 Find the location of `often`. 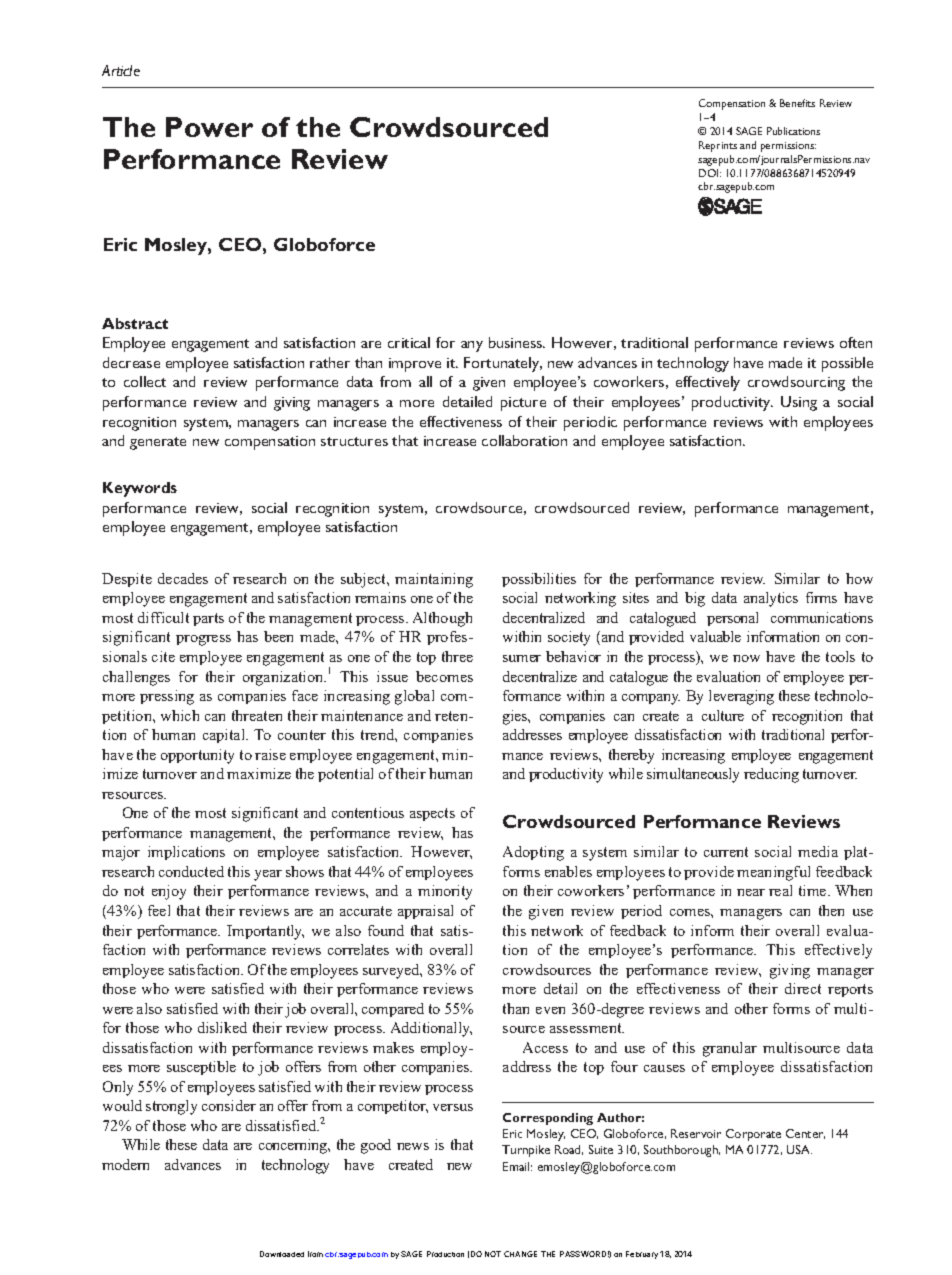

often is located at coordinates (856, 342).
